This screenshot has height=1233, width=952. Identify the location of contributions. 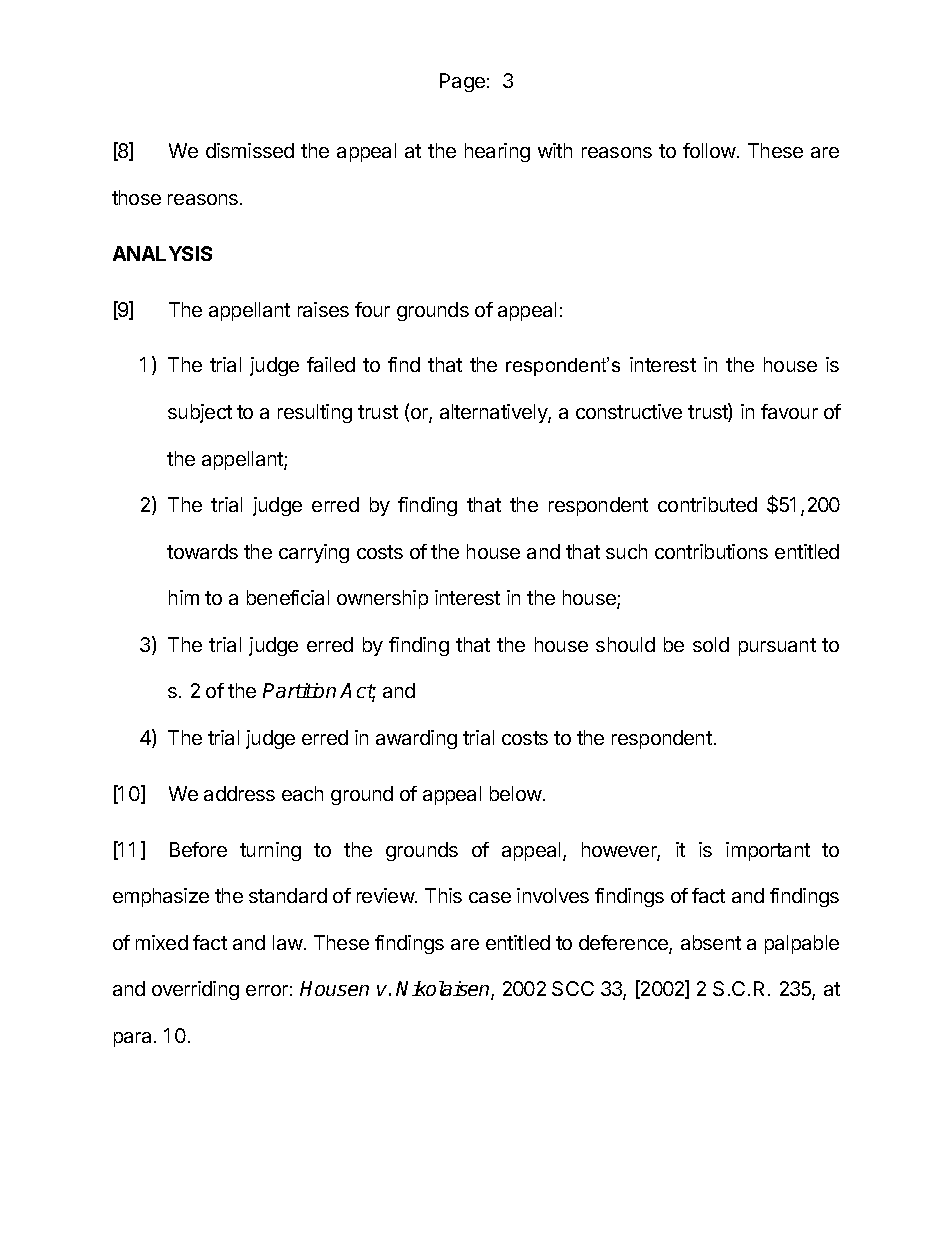
(711, 551).
